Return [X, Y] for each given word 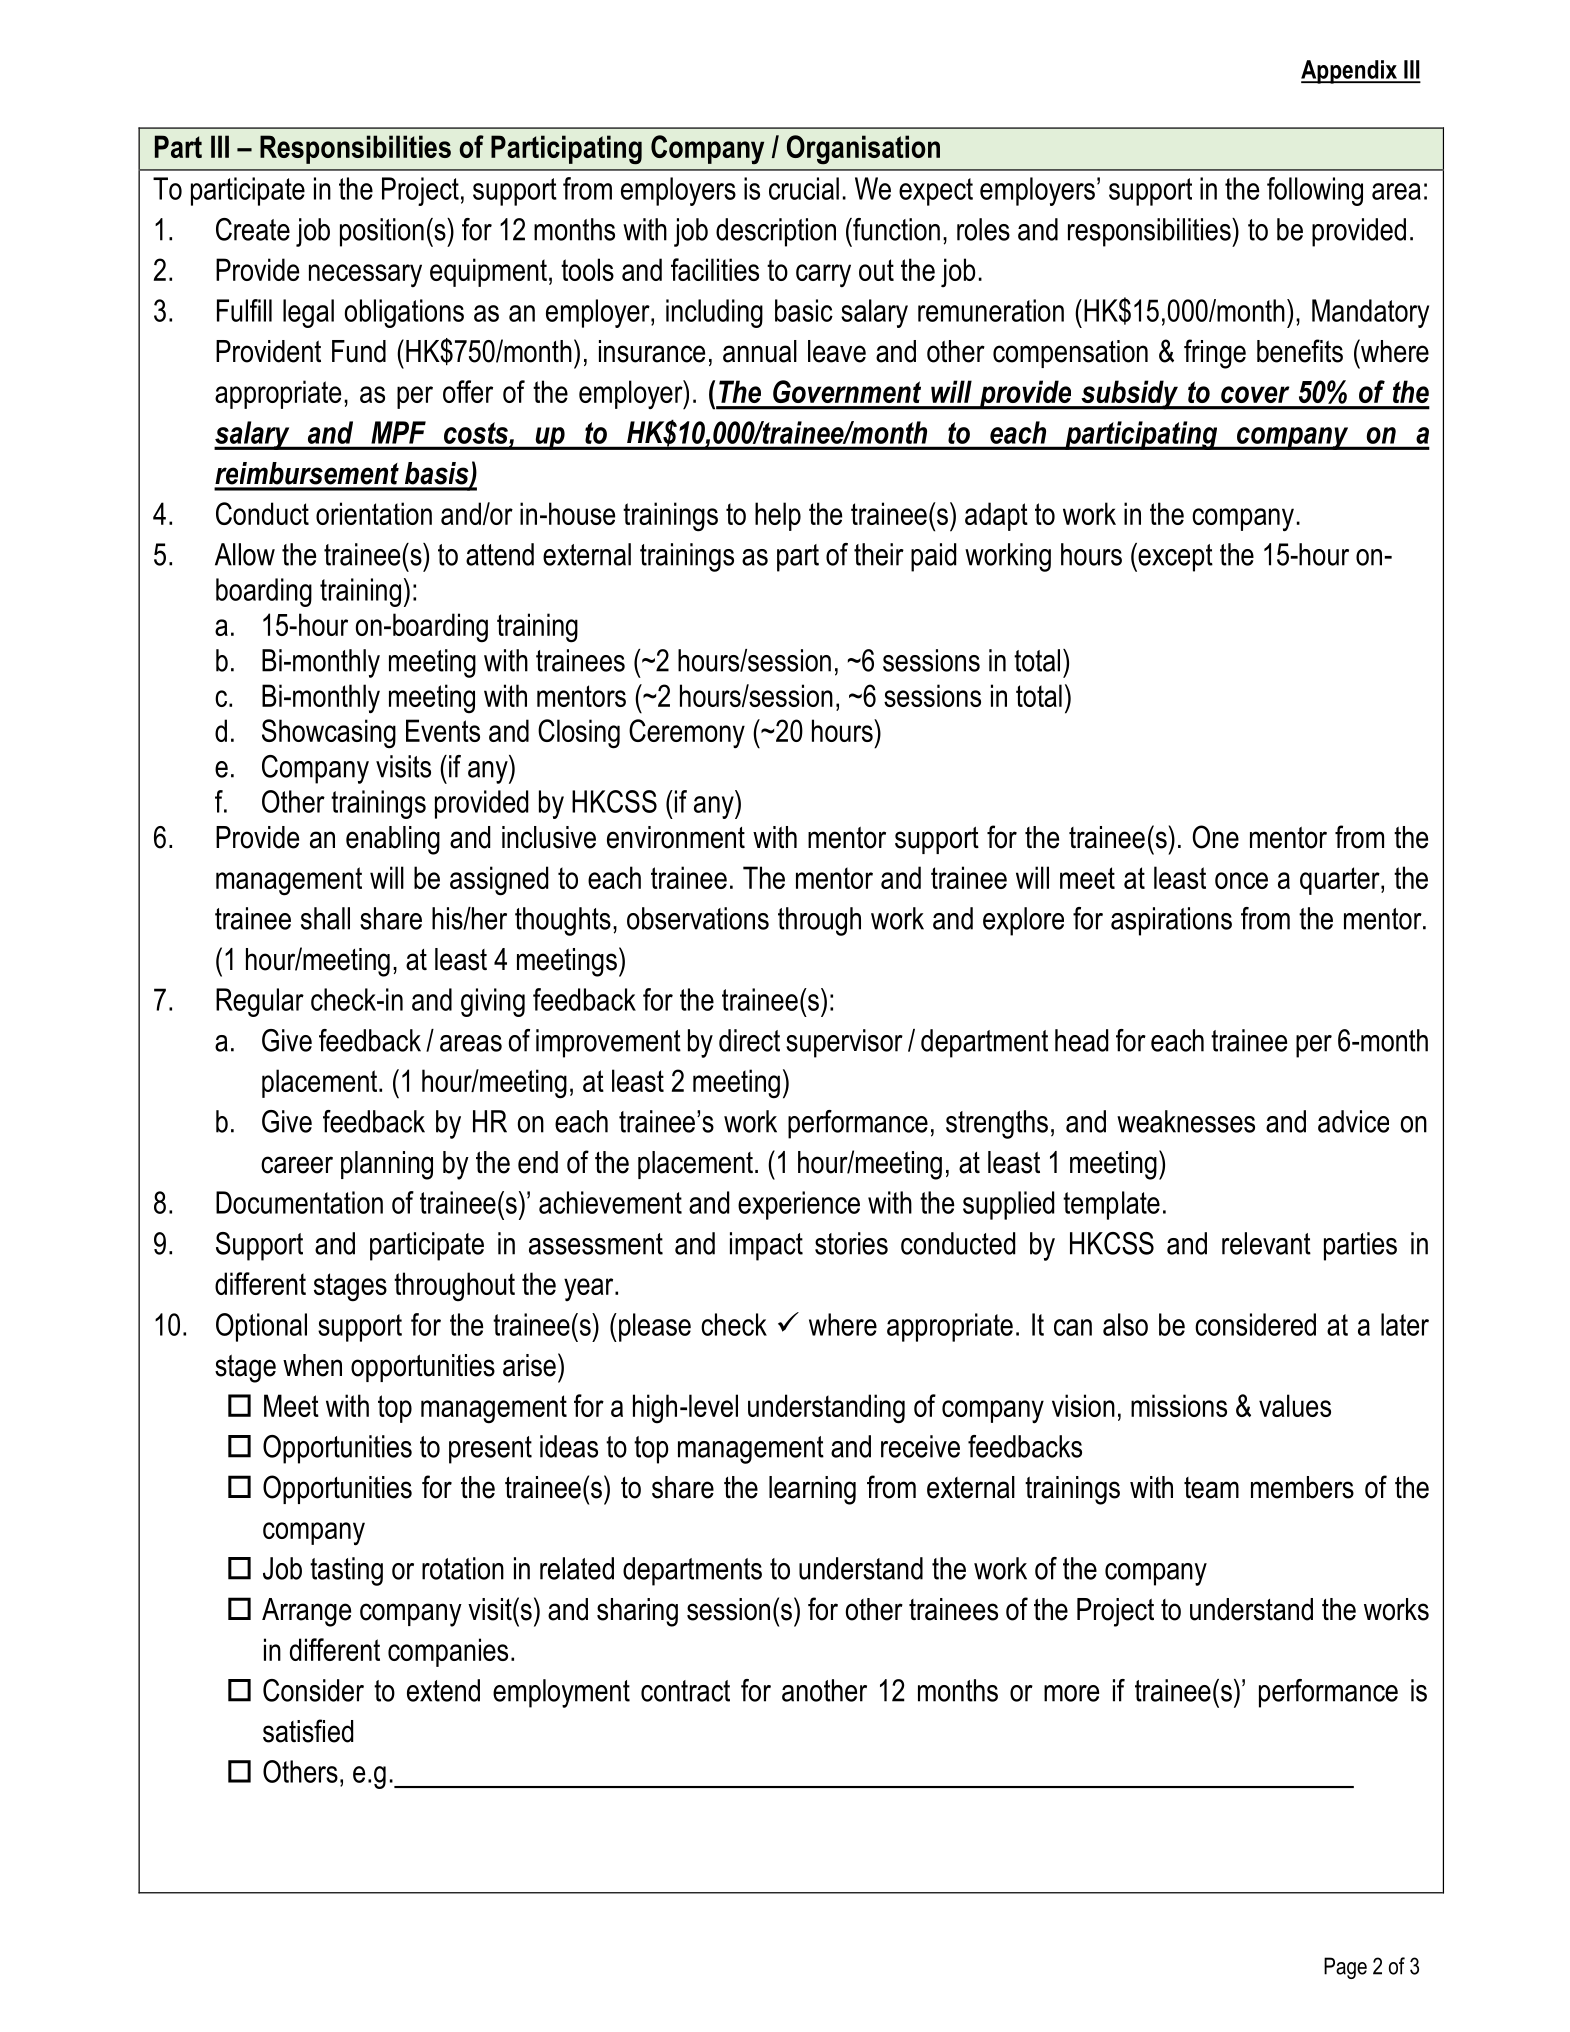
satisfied [308, 1731]
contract [685, 1691]
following [1315, 191]
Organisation [863, 150]
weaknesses [1186, 1121]
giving [493, 1002]
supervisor [844, 1043]
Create [253, 229]
